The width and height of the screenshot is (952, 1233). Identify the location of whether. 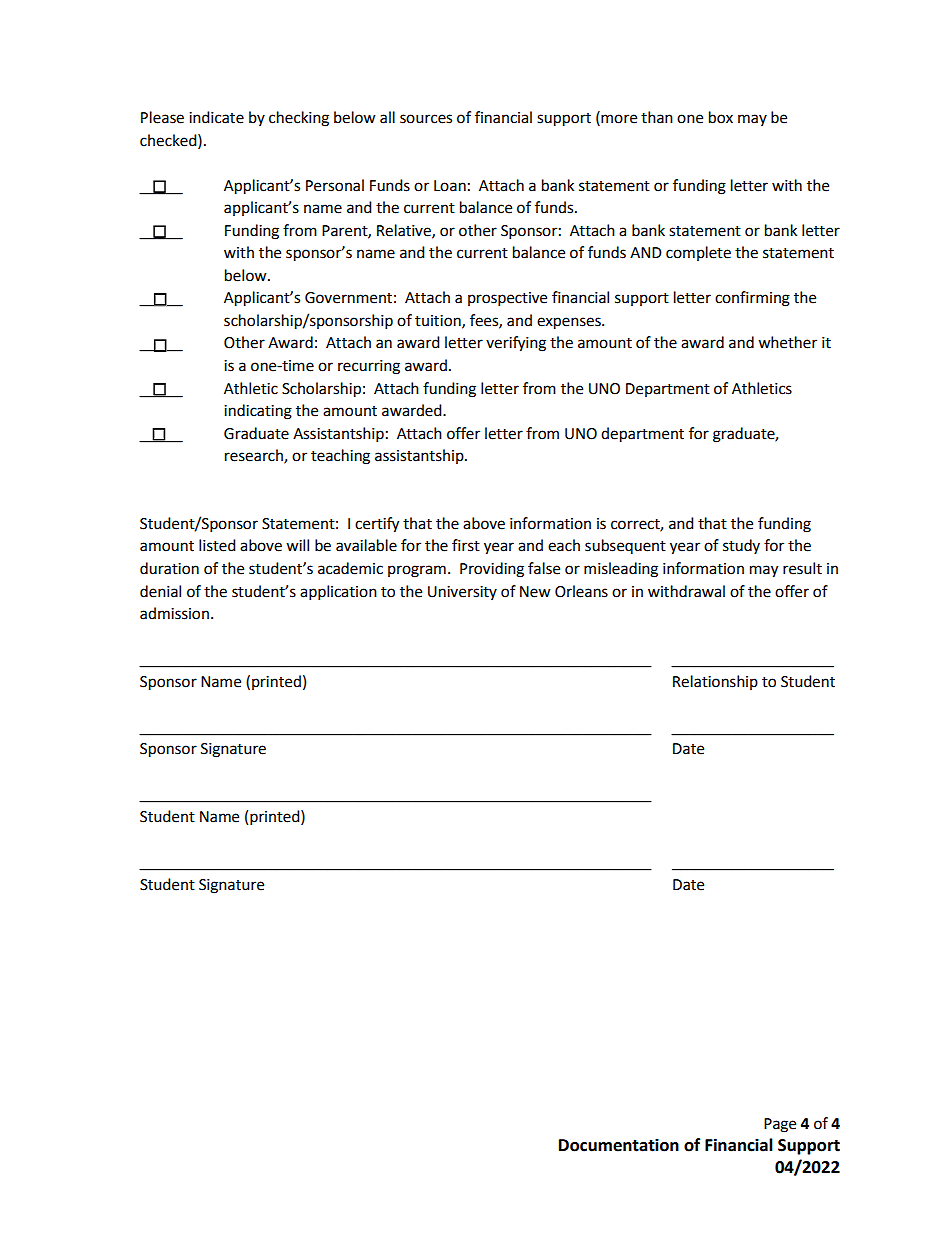
(787, 342).
